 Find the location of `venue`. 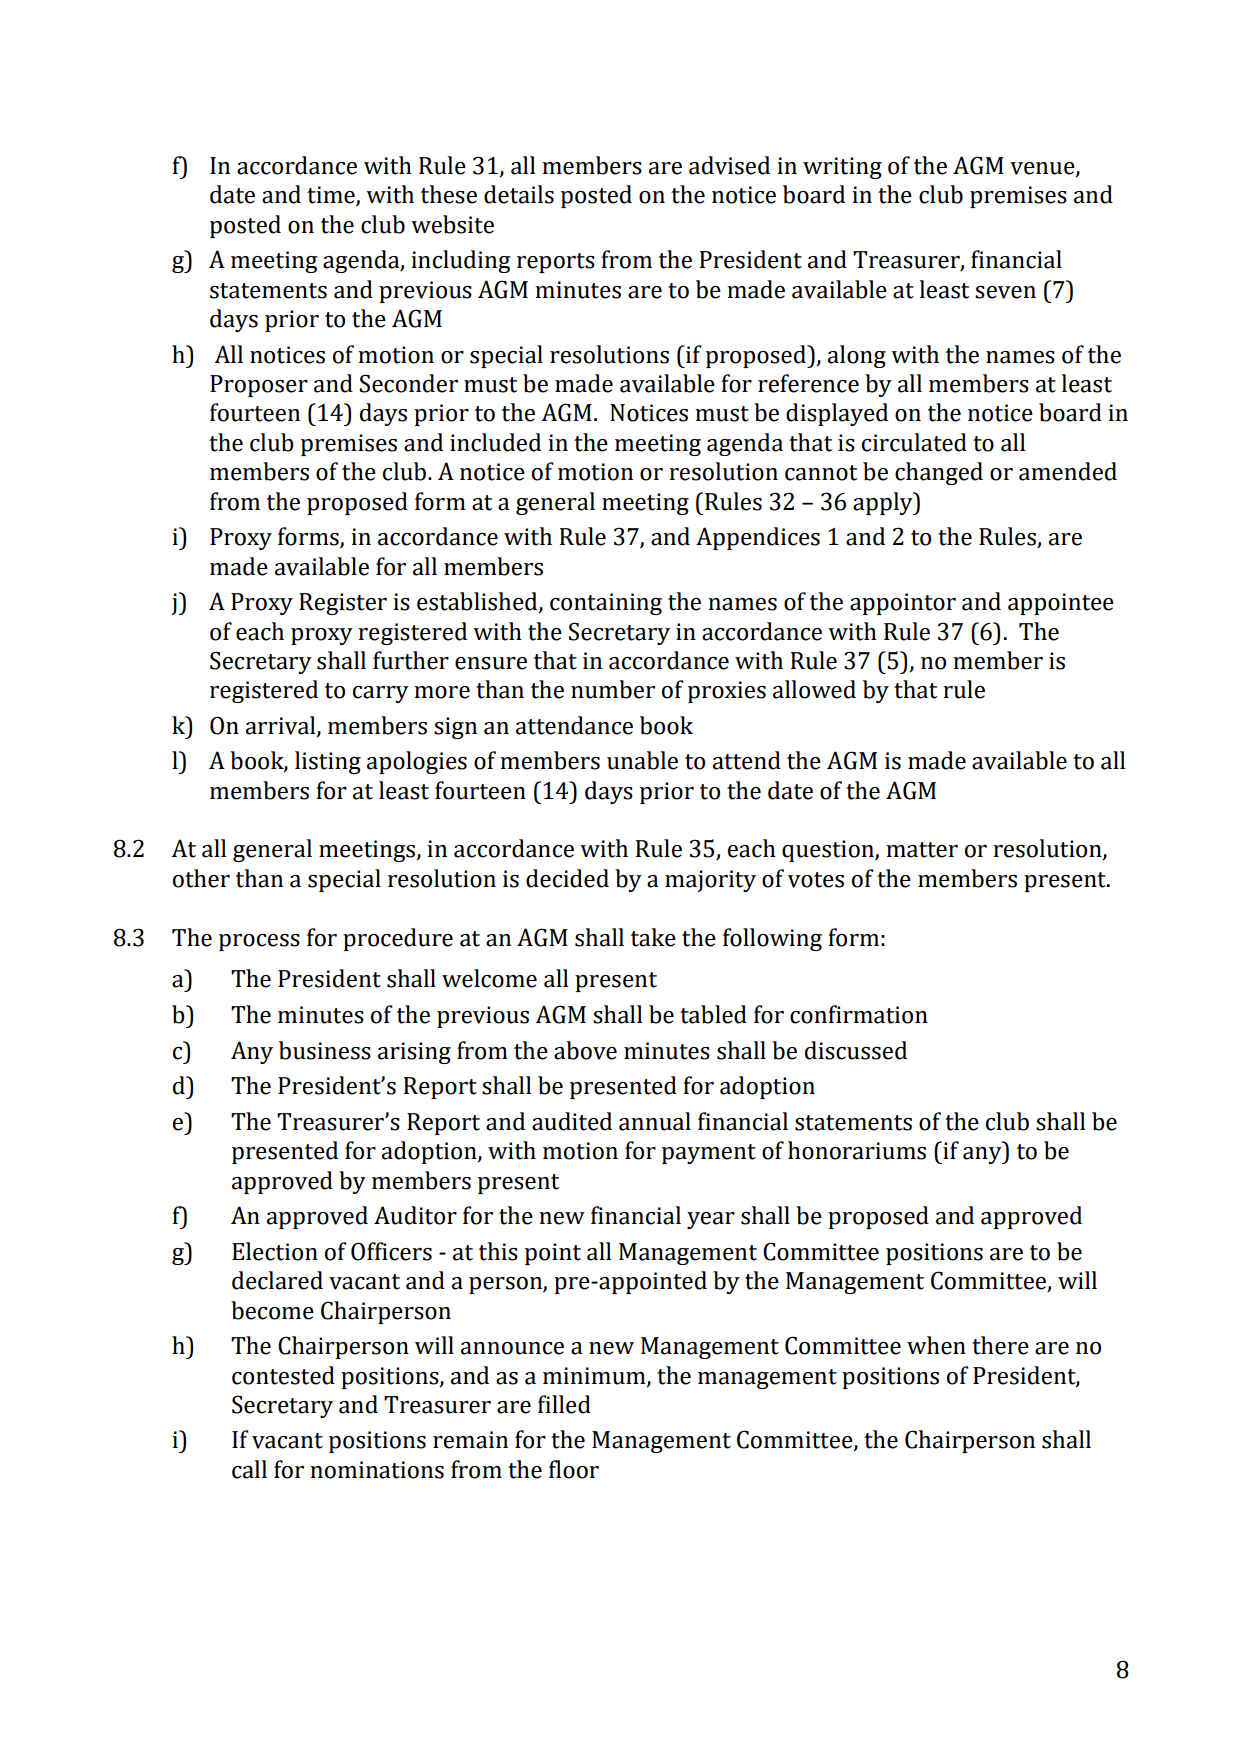

venue is located at coordinates (1043, 169).
